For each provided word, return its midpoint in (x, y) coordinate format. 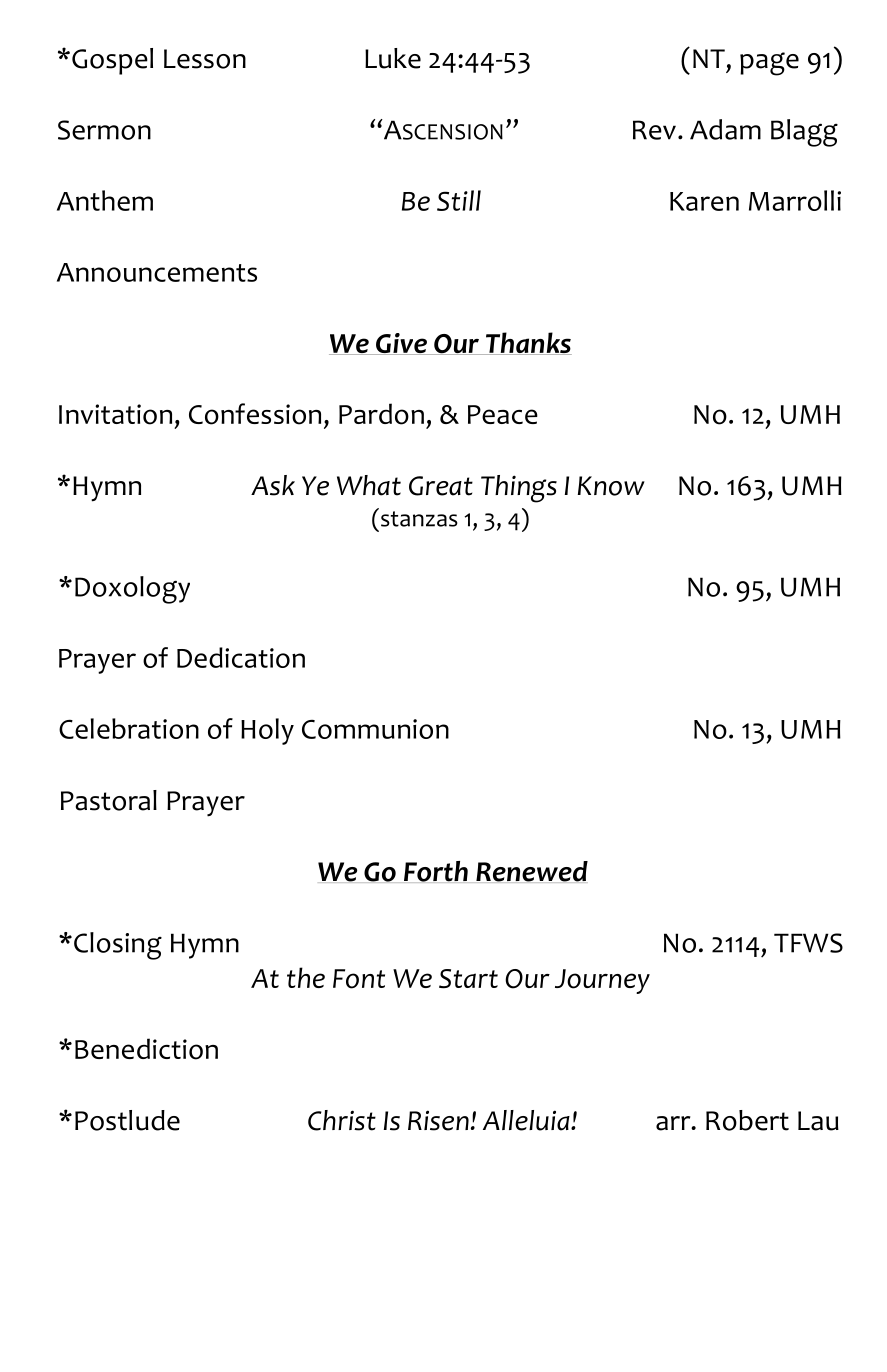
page (769, 64)
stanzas (418, 518)
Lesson (205, 59)
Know (611, 486)
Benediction (146, 1049)
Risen (438, 1120)
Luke (393, 58)
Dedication (241, 657)
